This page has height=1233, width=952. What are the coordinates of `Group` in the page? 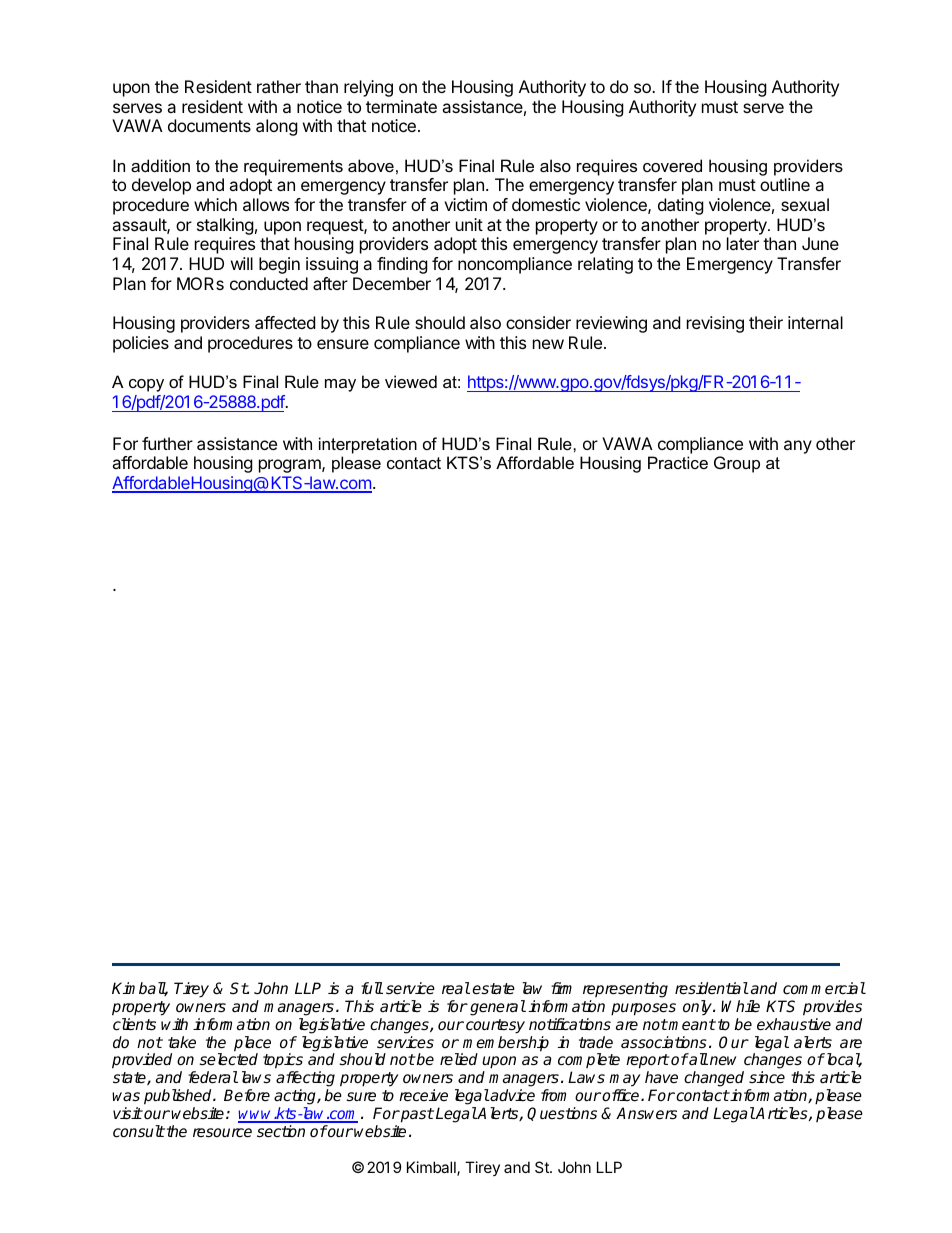 It's located at (737, 464).
